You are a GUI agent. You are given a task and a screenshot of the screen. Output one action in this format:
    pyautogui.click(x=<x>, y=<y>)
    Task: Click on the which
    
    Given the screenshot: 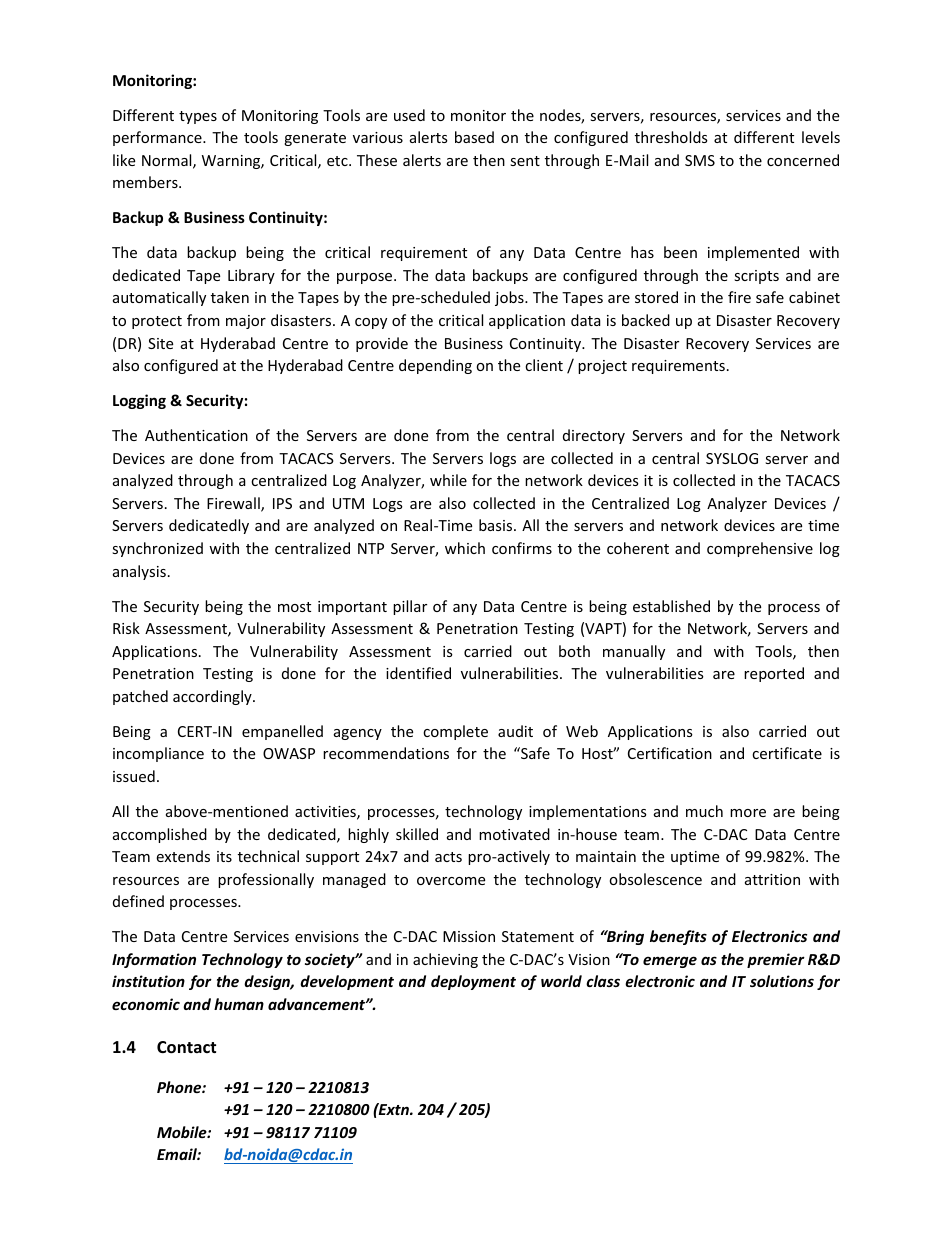 What is the action you would take?
    pyautogui.click(x=465, y=548)
